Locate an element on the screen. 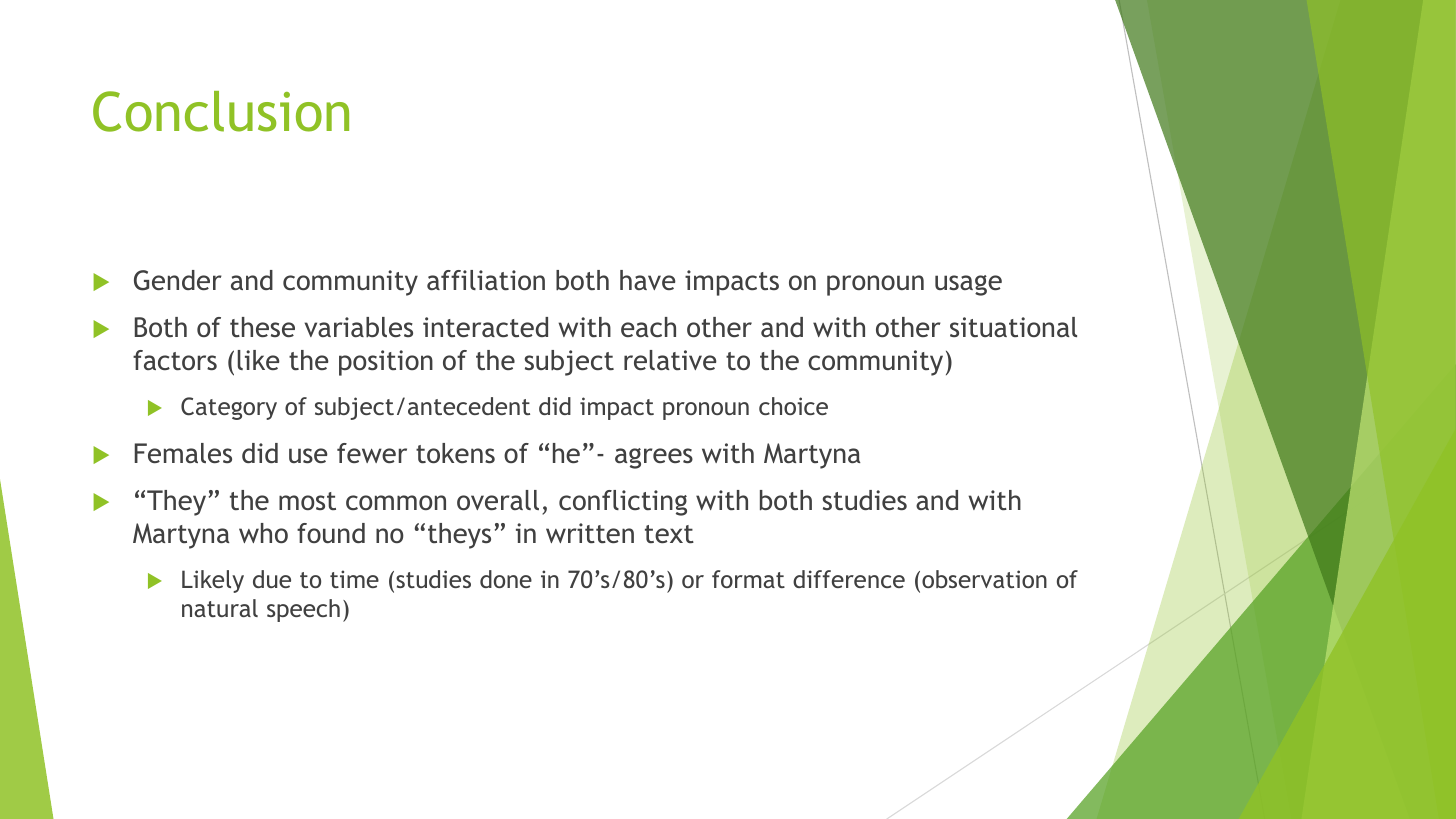 This screenshot has width=1456, height=819. Conclusion is located at coordinates (221, 111).
